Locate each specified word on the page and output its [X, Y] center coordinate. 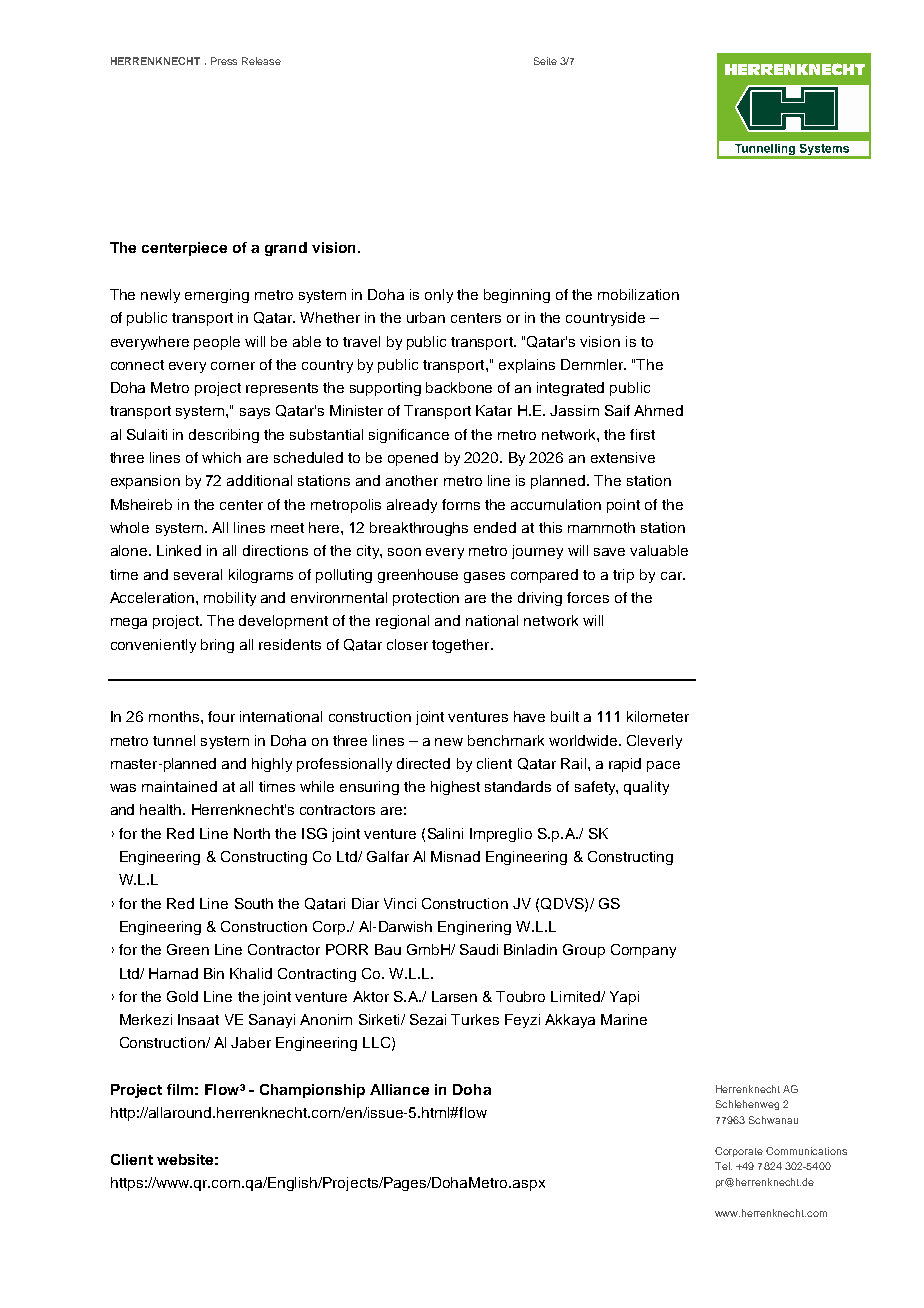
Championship [312, 1091]
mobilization [638, 294]
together [462, 646]
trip [623, 576]
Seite [545, 61]
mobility [230, 599]
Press [224, 61]
